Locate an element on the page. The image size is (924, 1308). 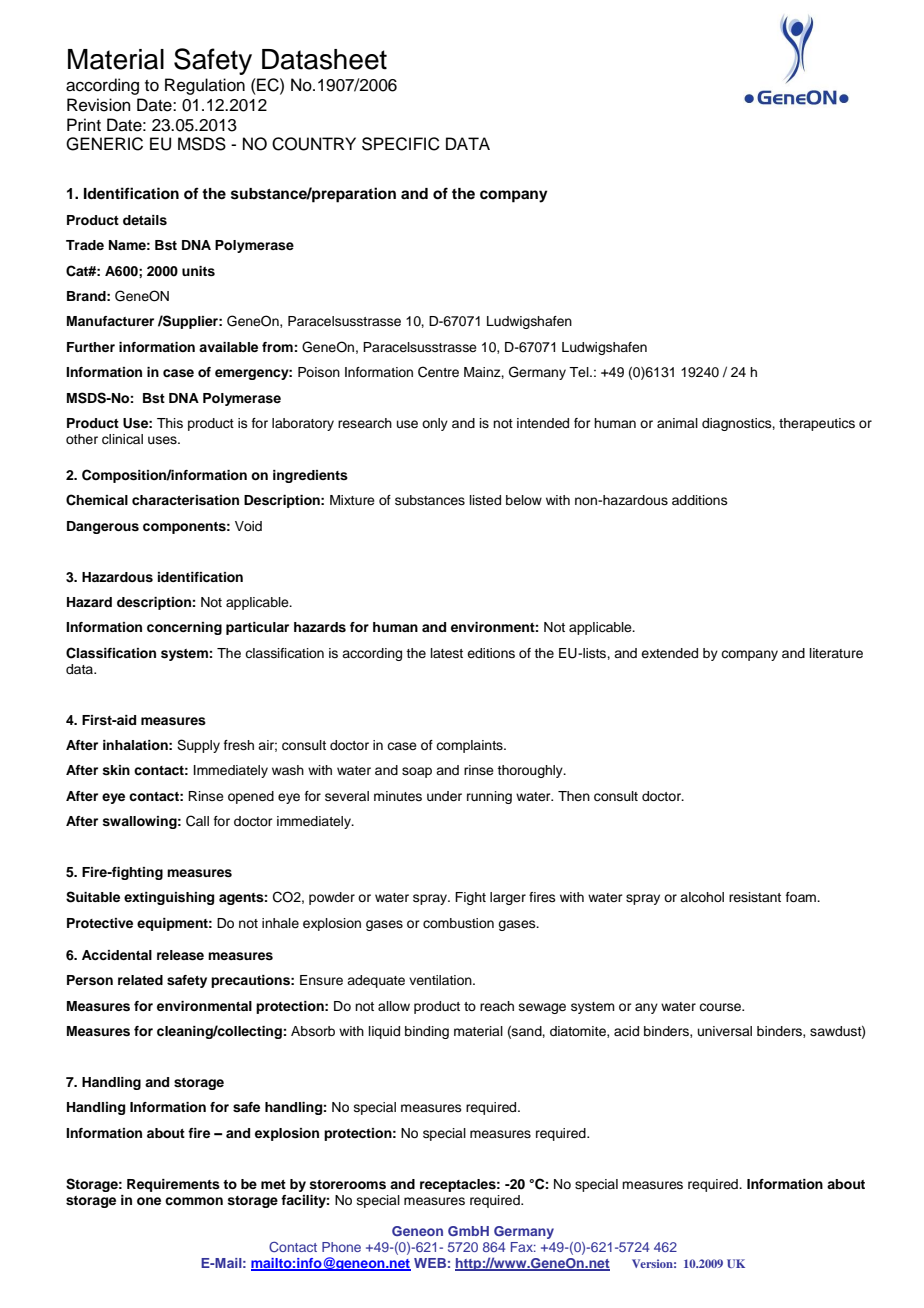
Phone is located at coordinates (341, 1247).
